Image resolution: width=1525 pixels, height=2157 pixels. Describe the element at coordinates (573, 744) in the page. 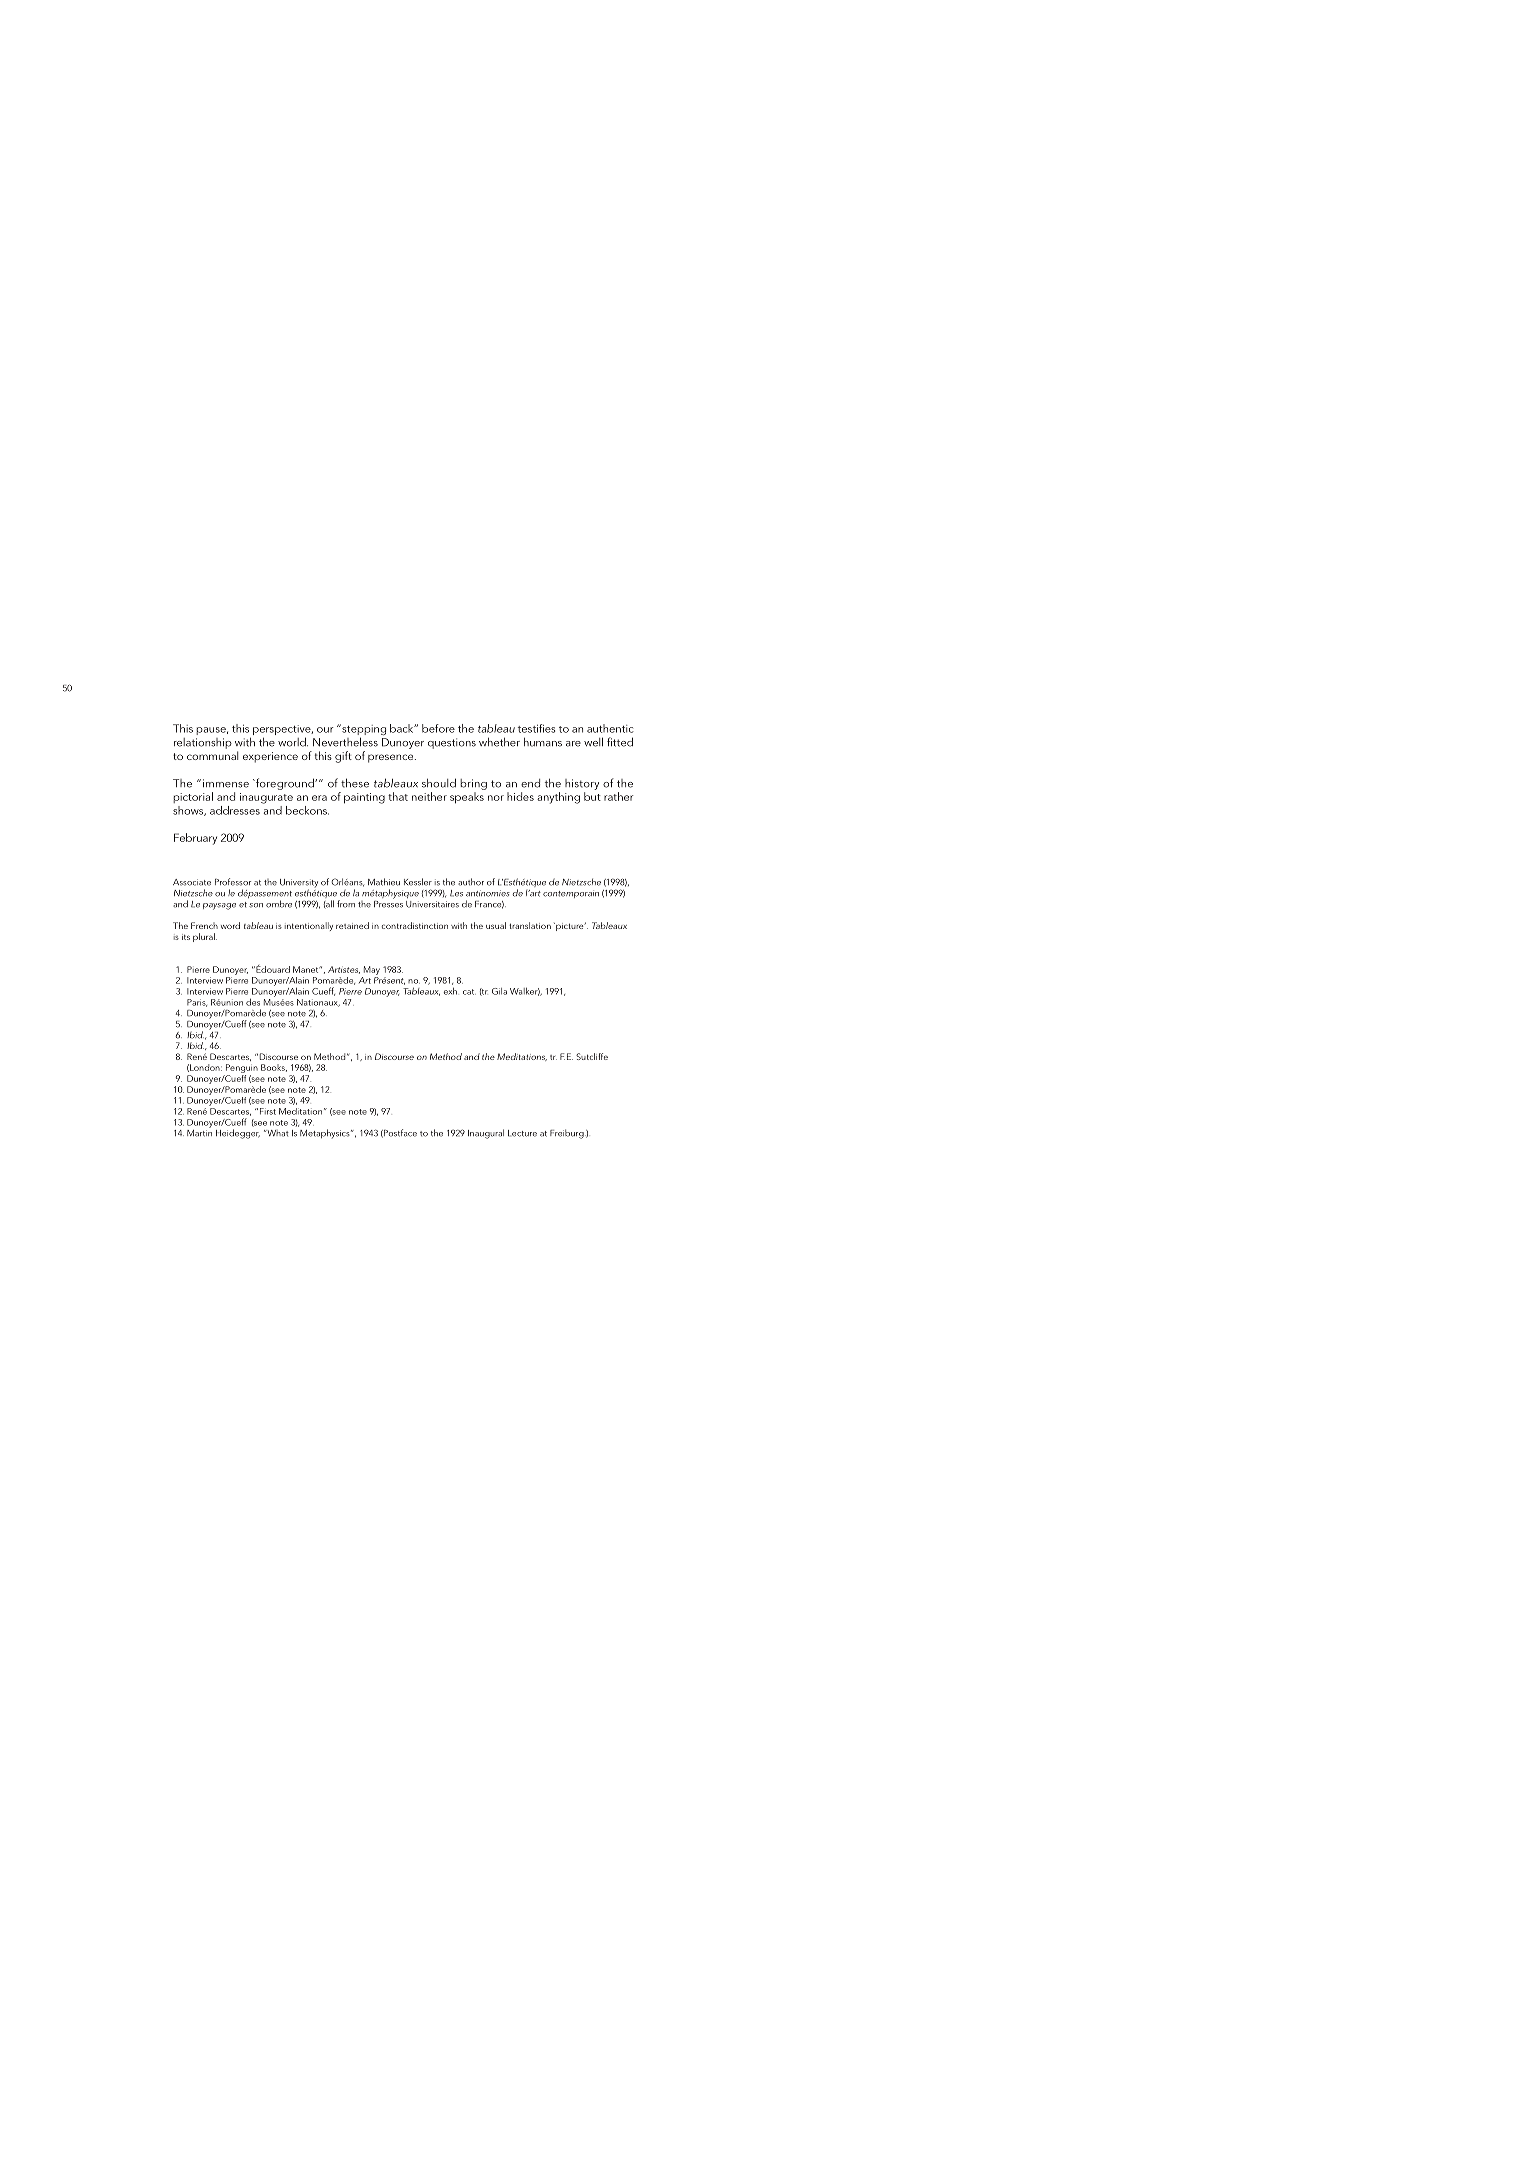

I see `are` at that location.
